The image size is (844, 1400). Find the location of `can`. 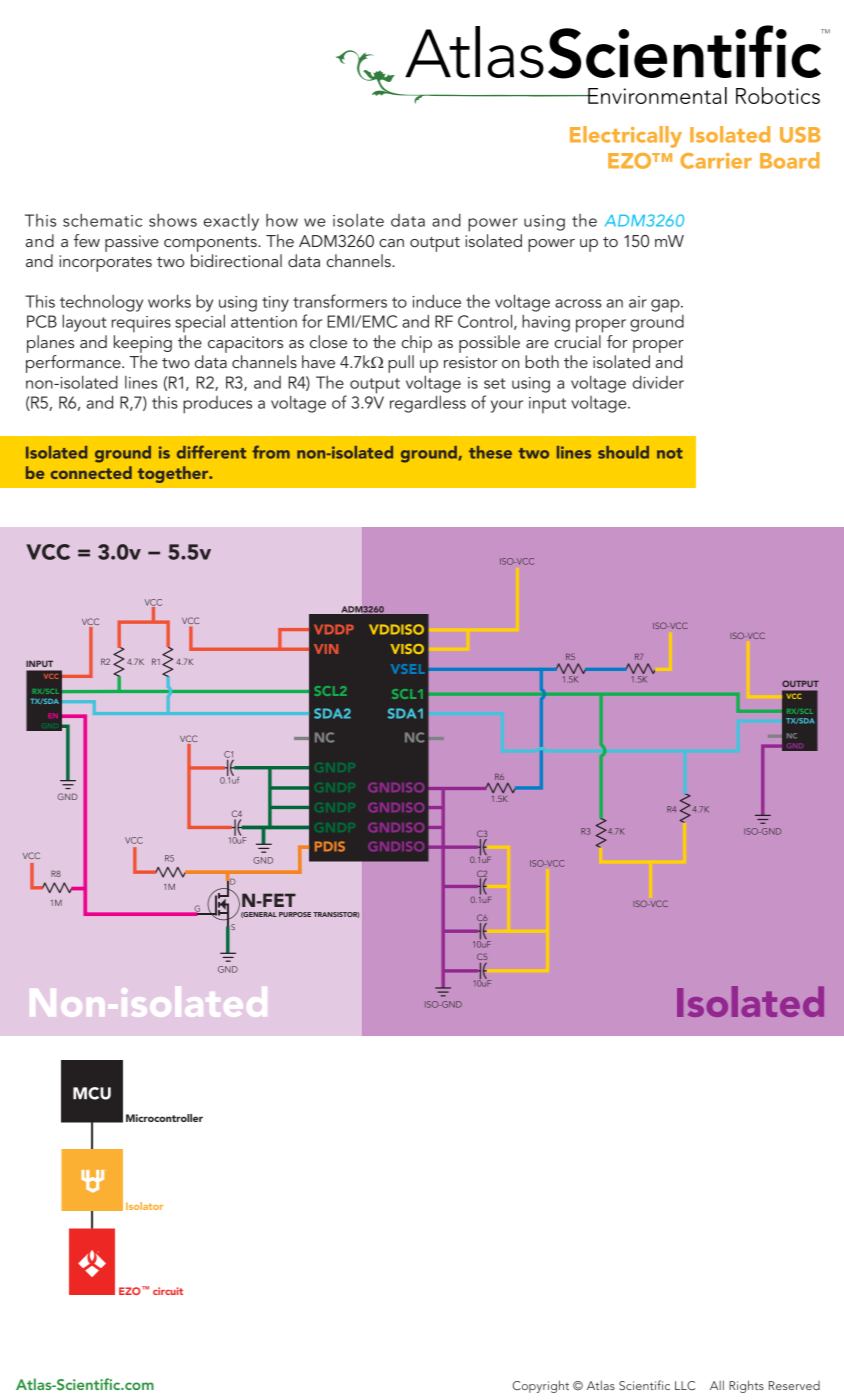

can is located at coordinates (391, 243).
